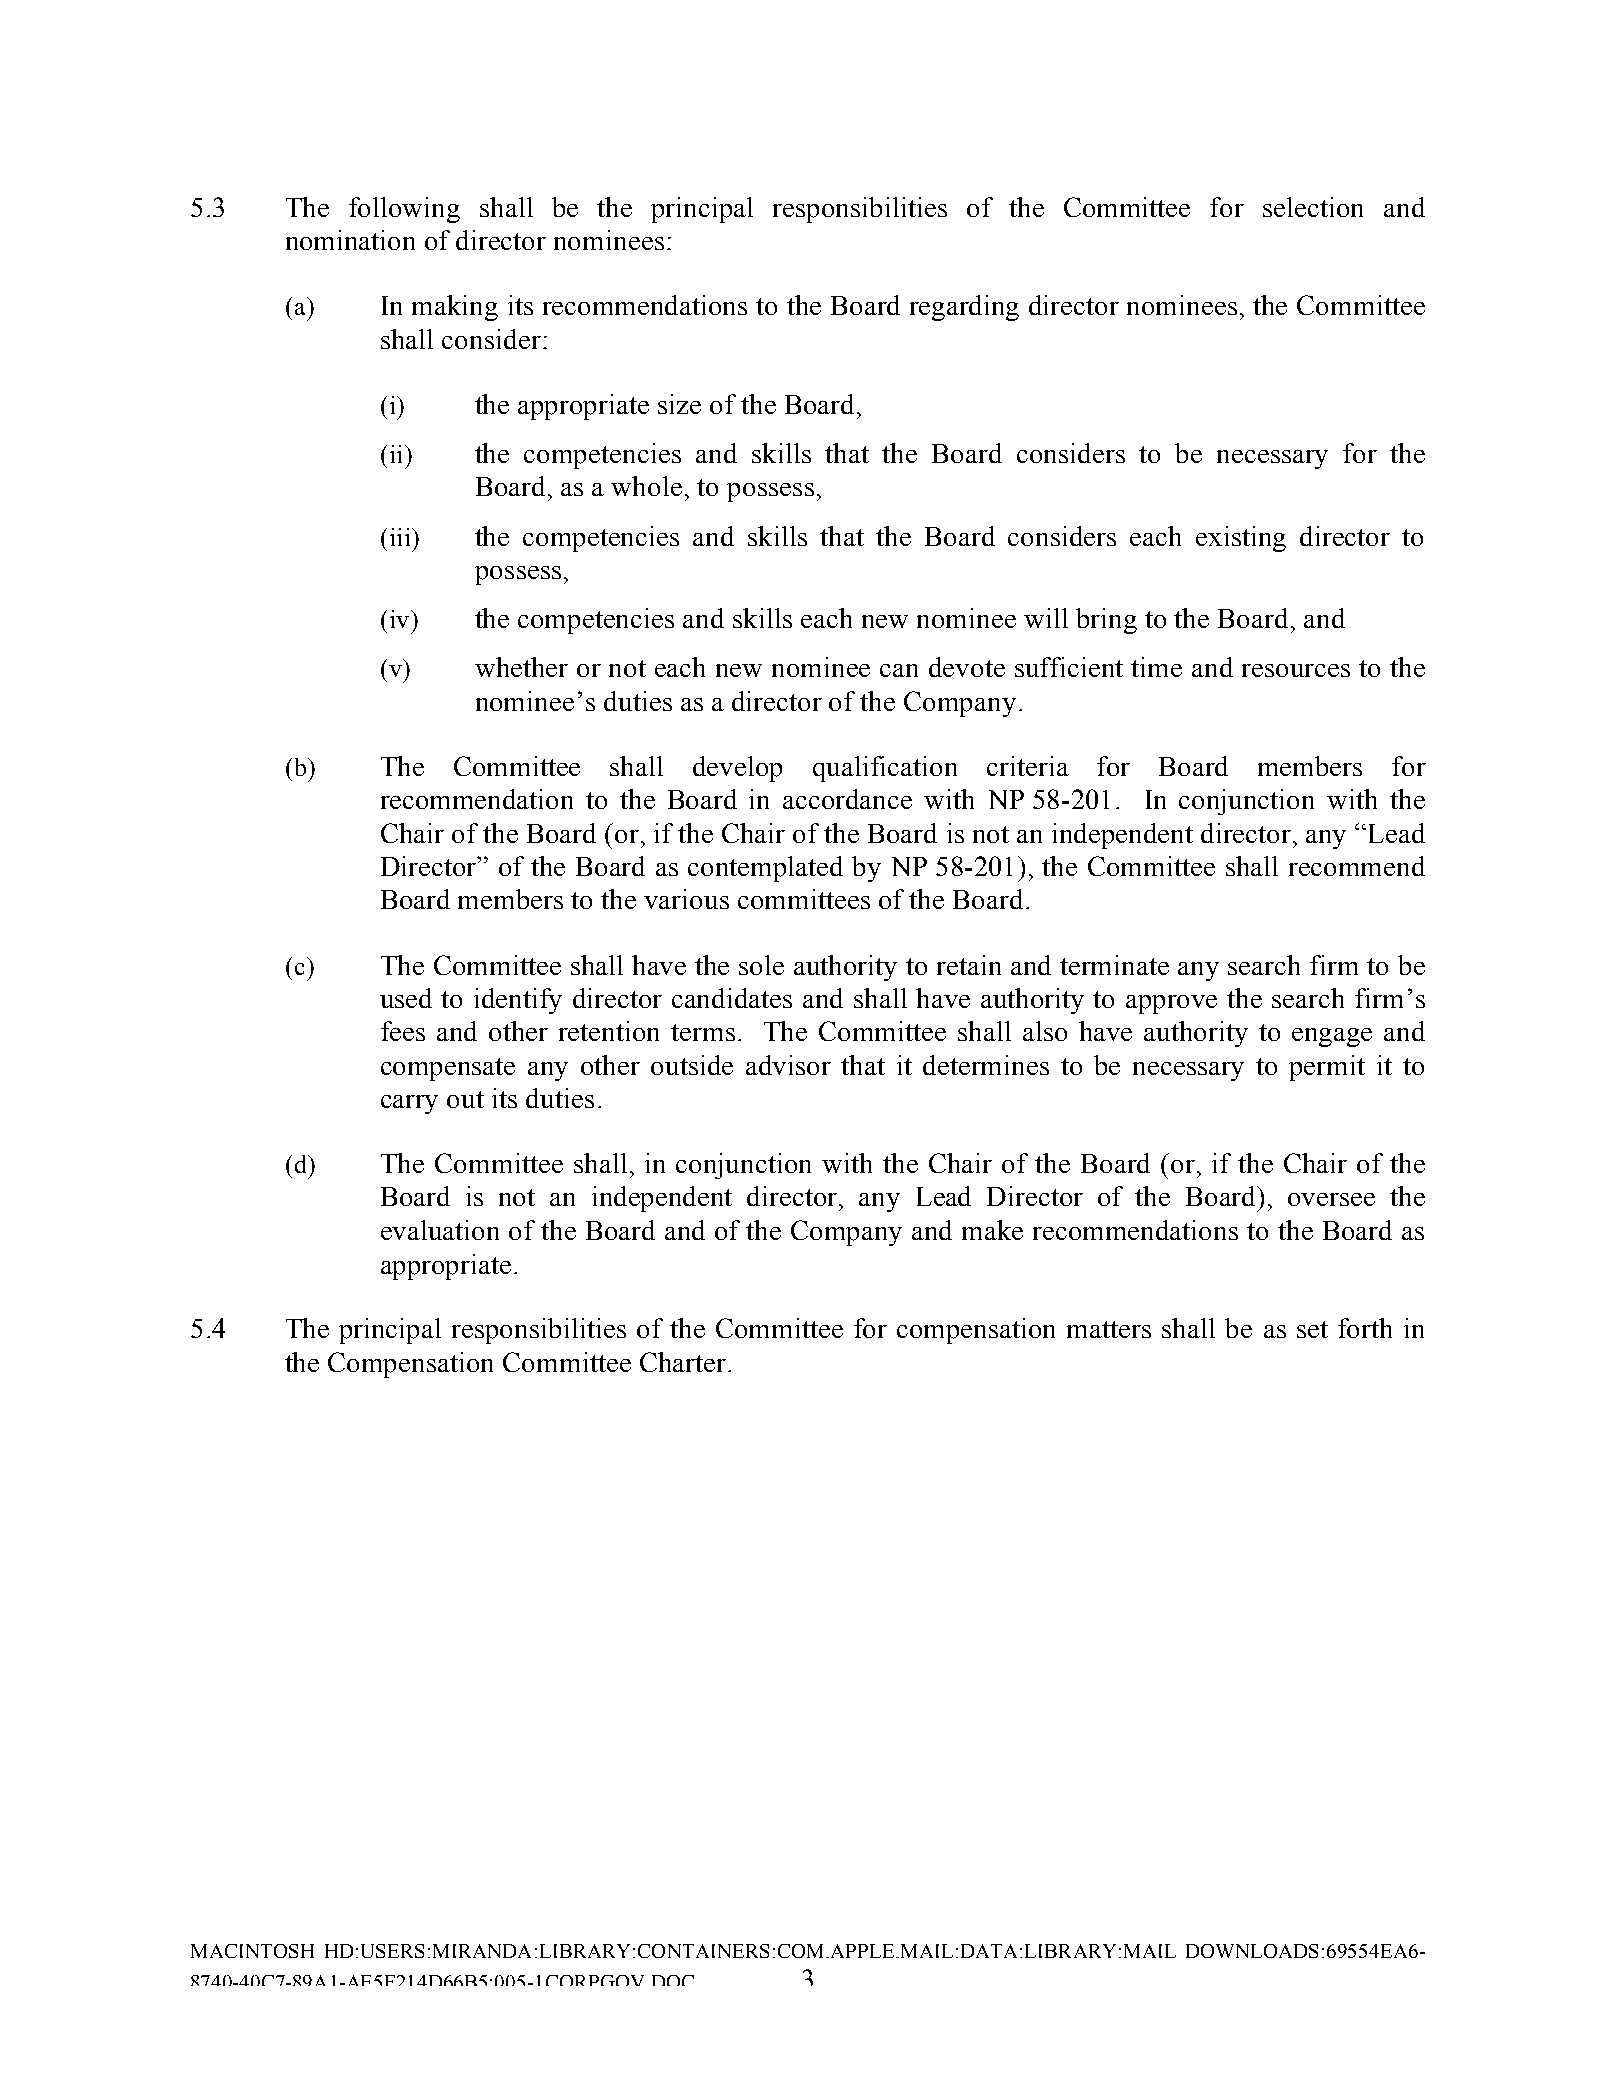 This image has width=1616, height=2091. Describe the element at coordinates (1313, 207) in the image. I see `selection` at that location.
